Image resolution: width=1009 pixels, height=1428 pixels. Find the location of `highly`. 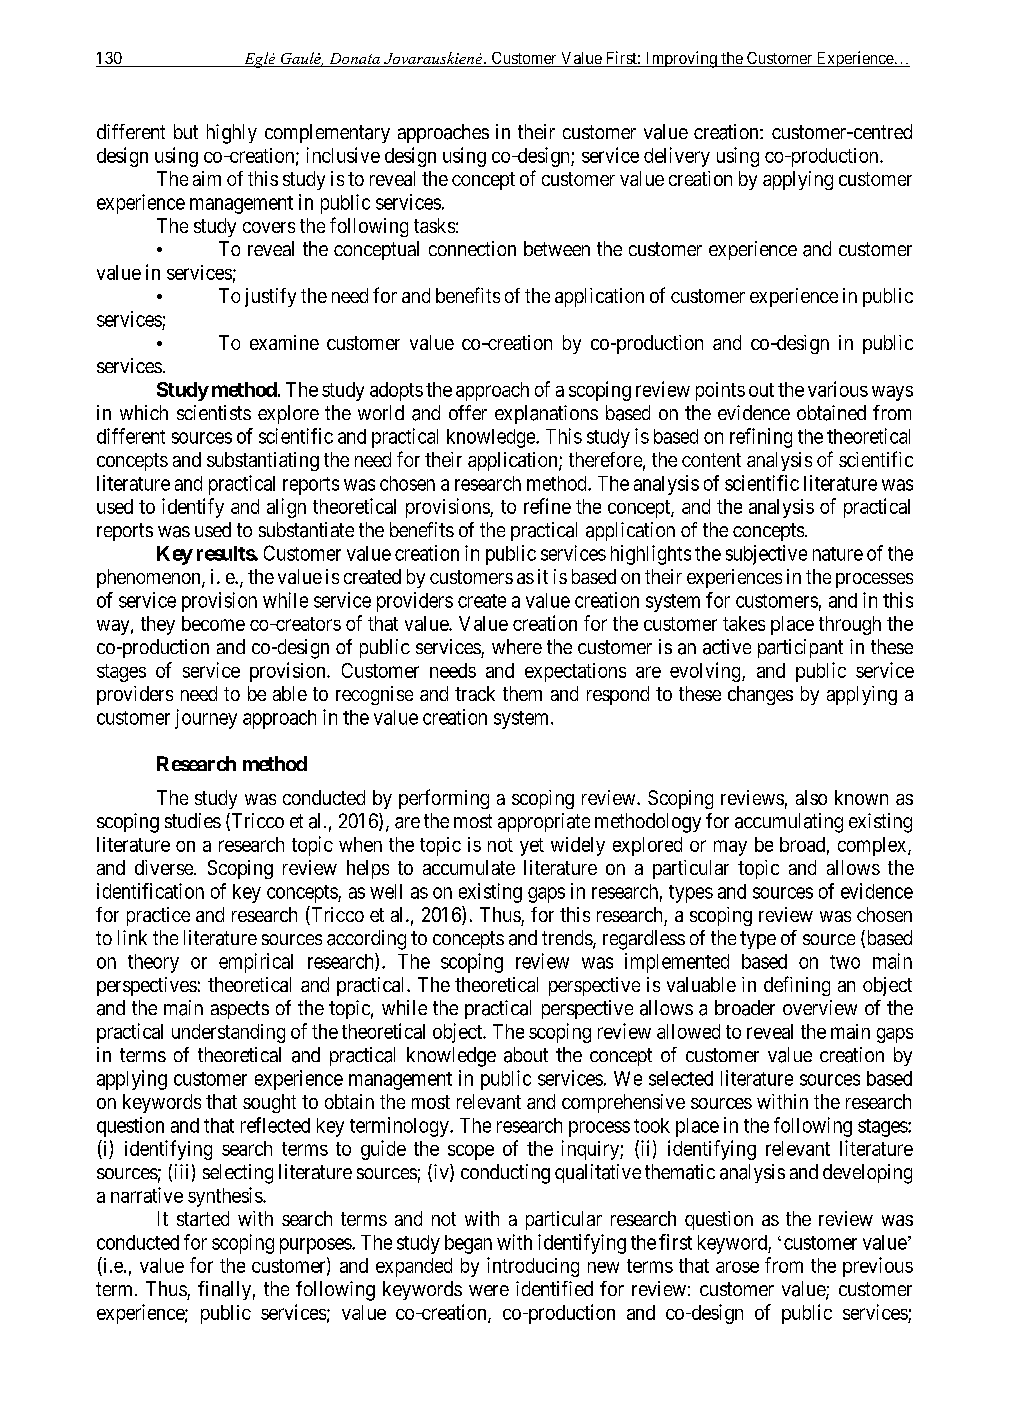

highly is located at coordinates (232, 134).
